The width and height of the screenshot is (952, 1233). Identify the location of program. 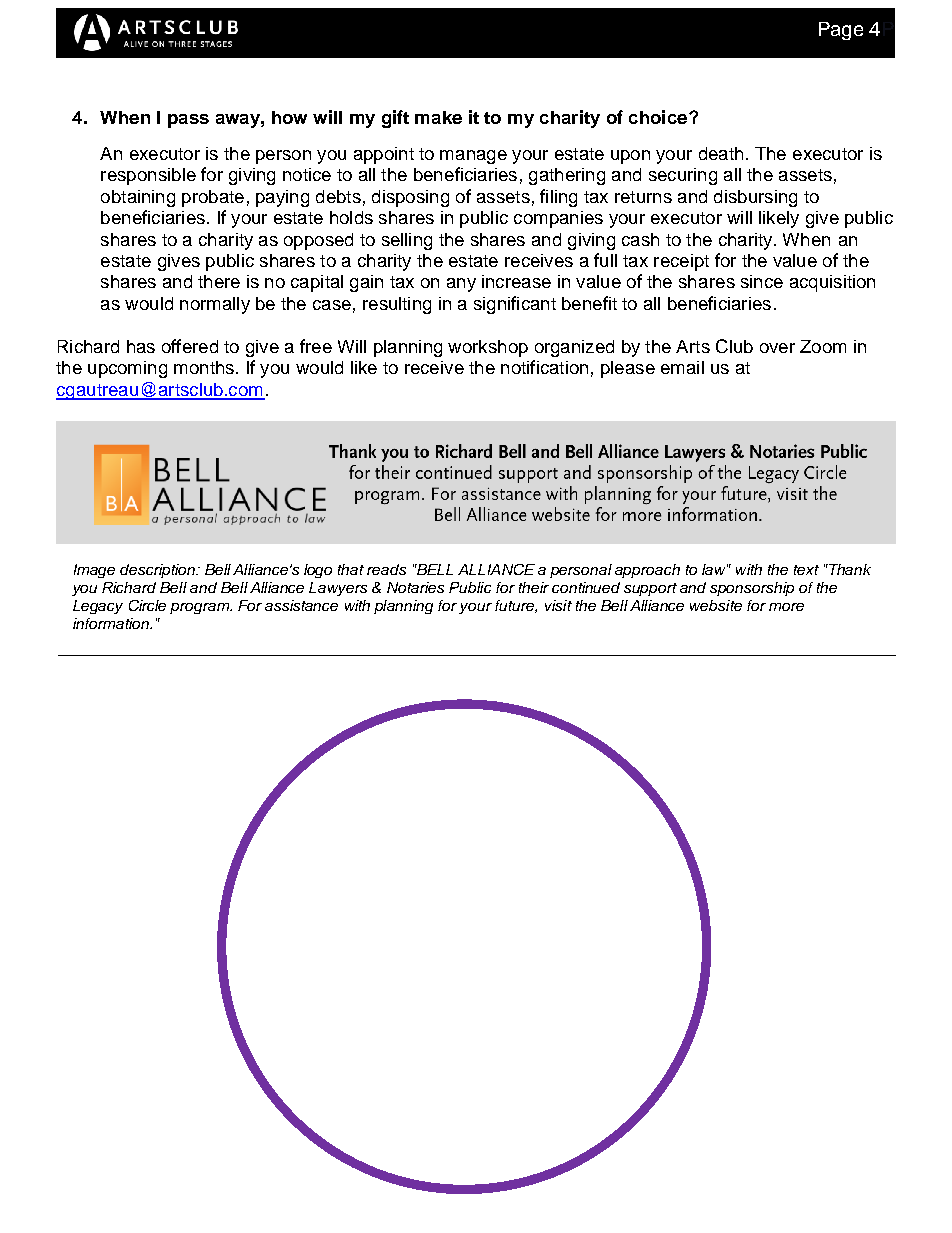
(200, 608).
